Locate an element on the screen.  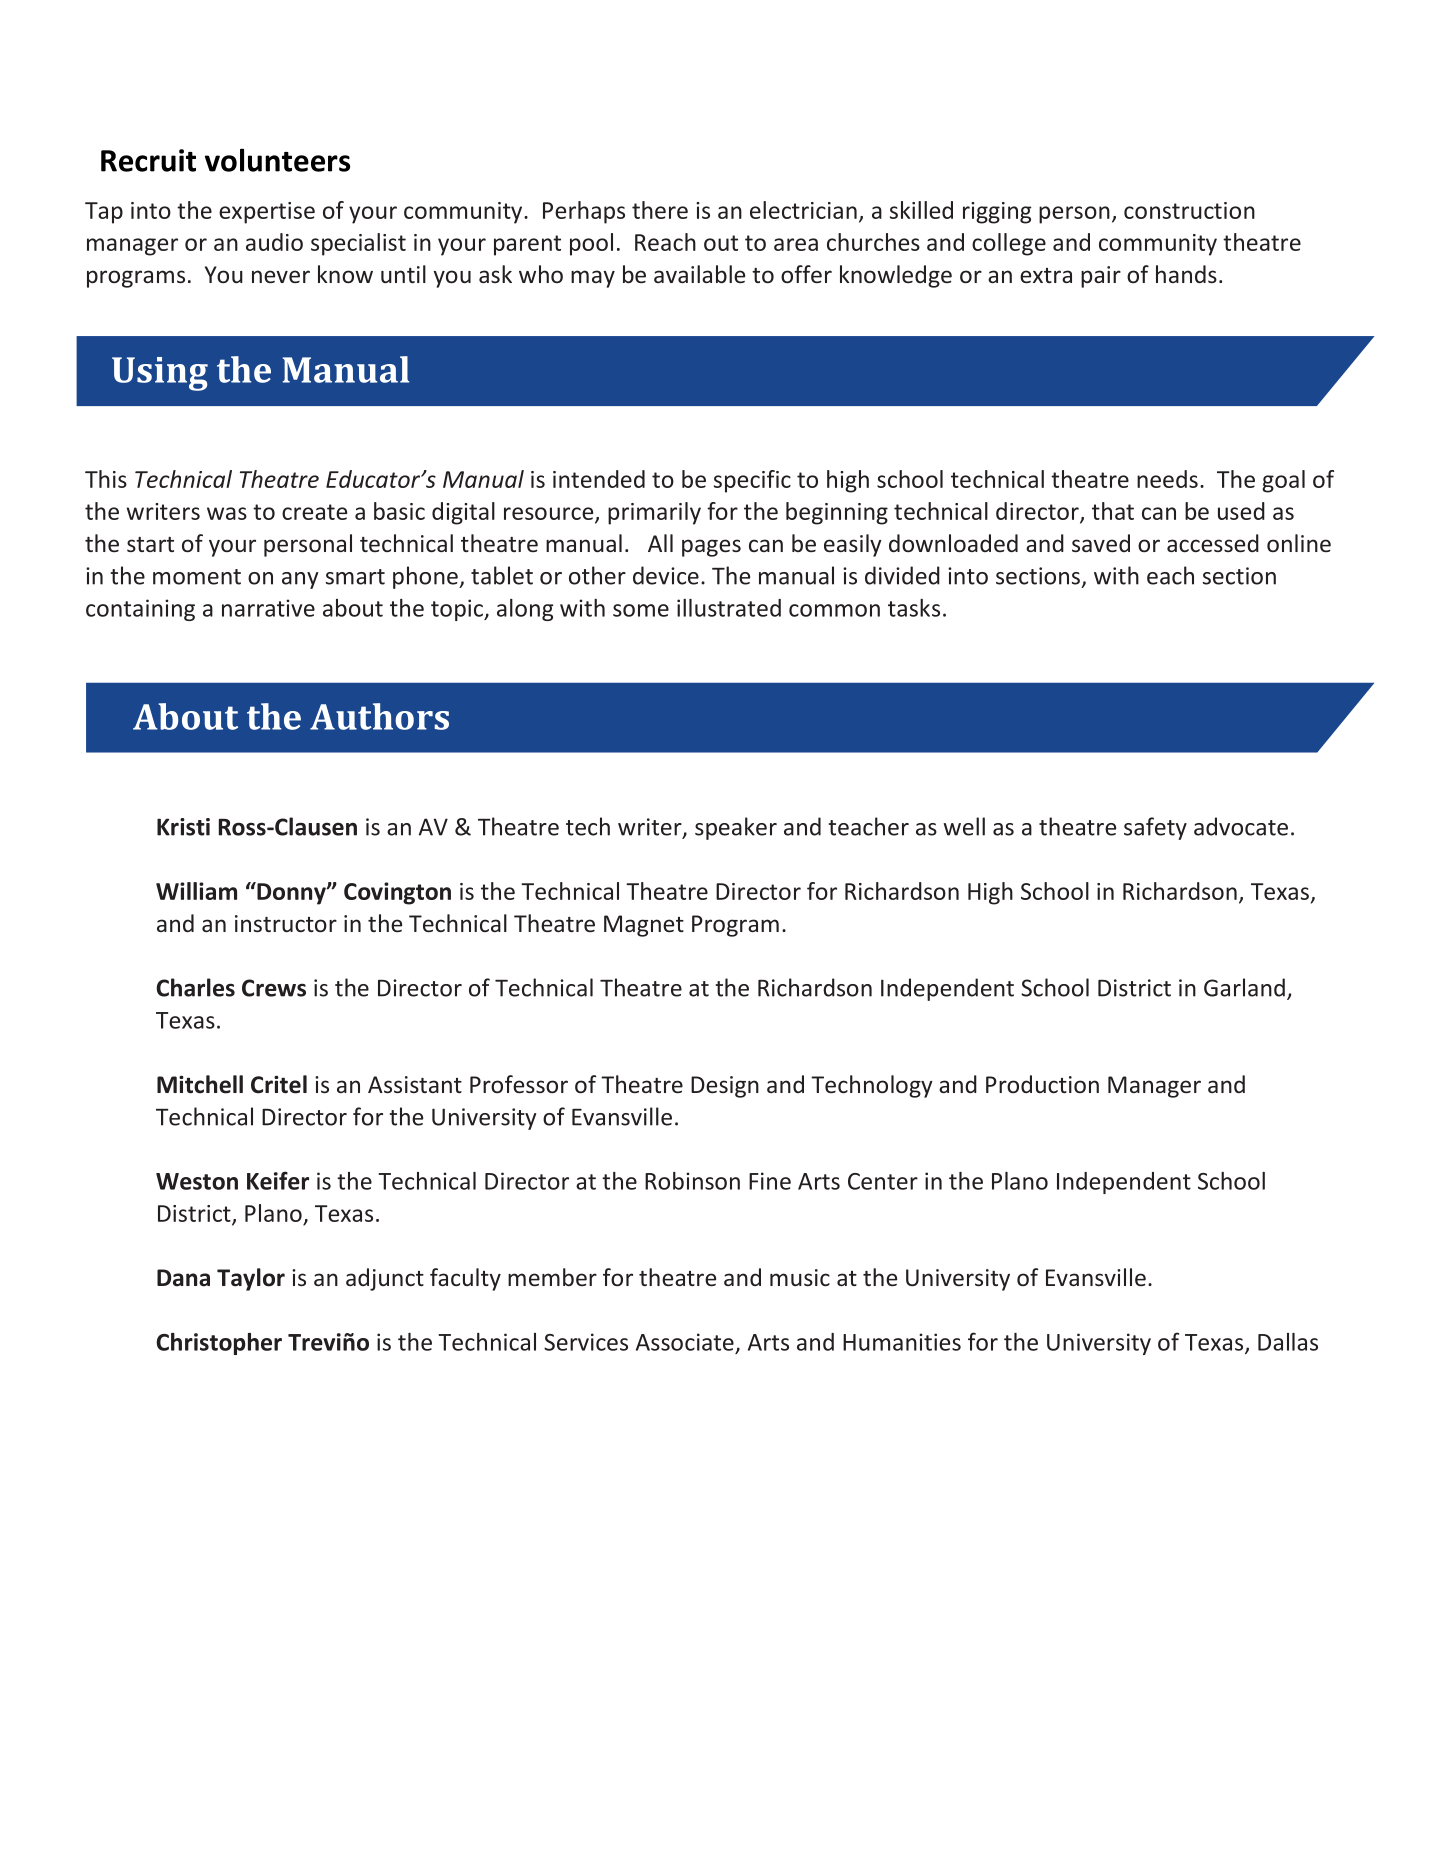
there is located at coordinates (660, 210).
